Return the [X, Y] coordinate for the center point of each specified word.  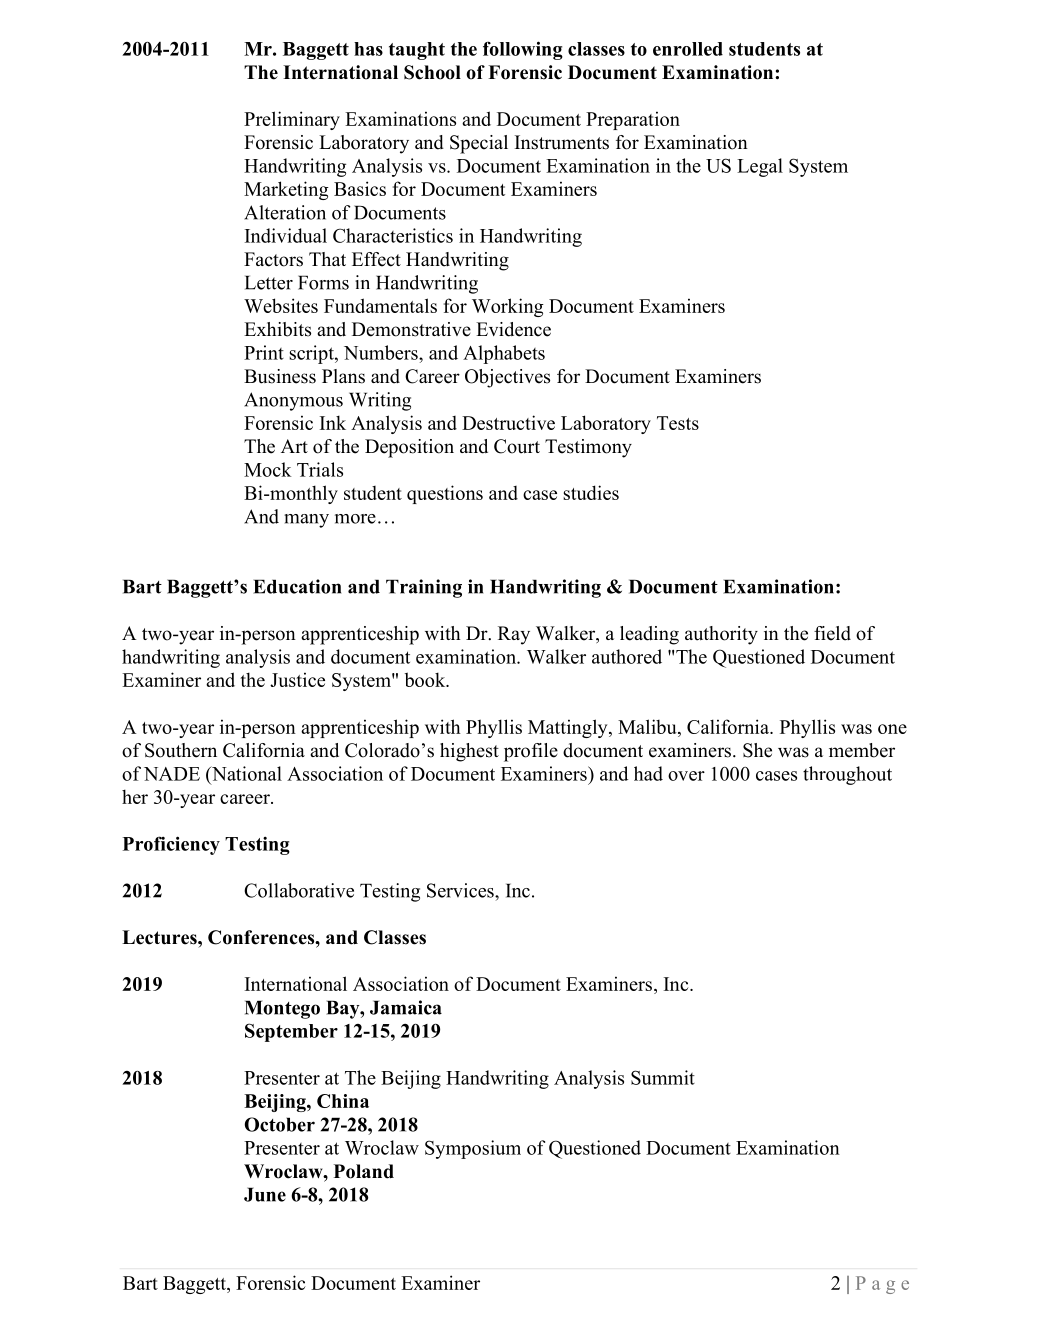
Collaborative [299, 890]
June [265, 1194]
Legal [760, 167]
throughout [847, 775]
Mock [268, 469]
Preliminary [292, 120]
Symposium [473, 1149]
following [523, 50]
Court [517, 446]
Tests [678, 423]
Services [461, 890]
